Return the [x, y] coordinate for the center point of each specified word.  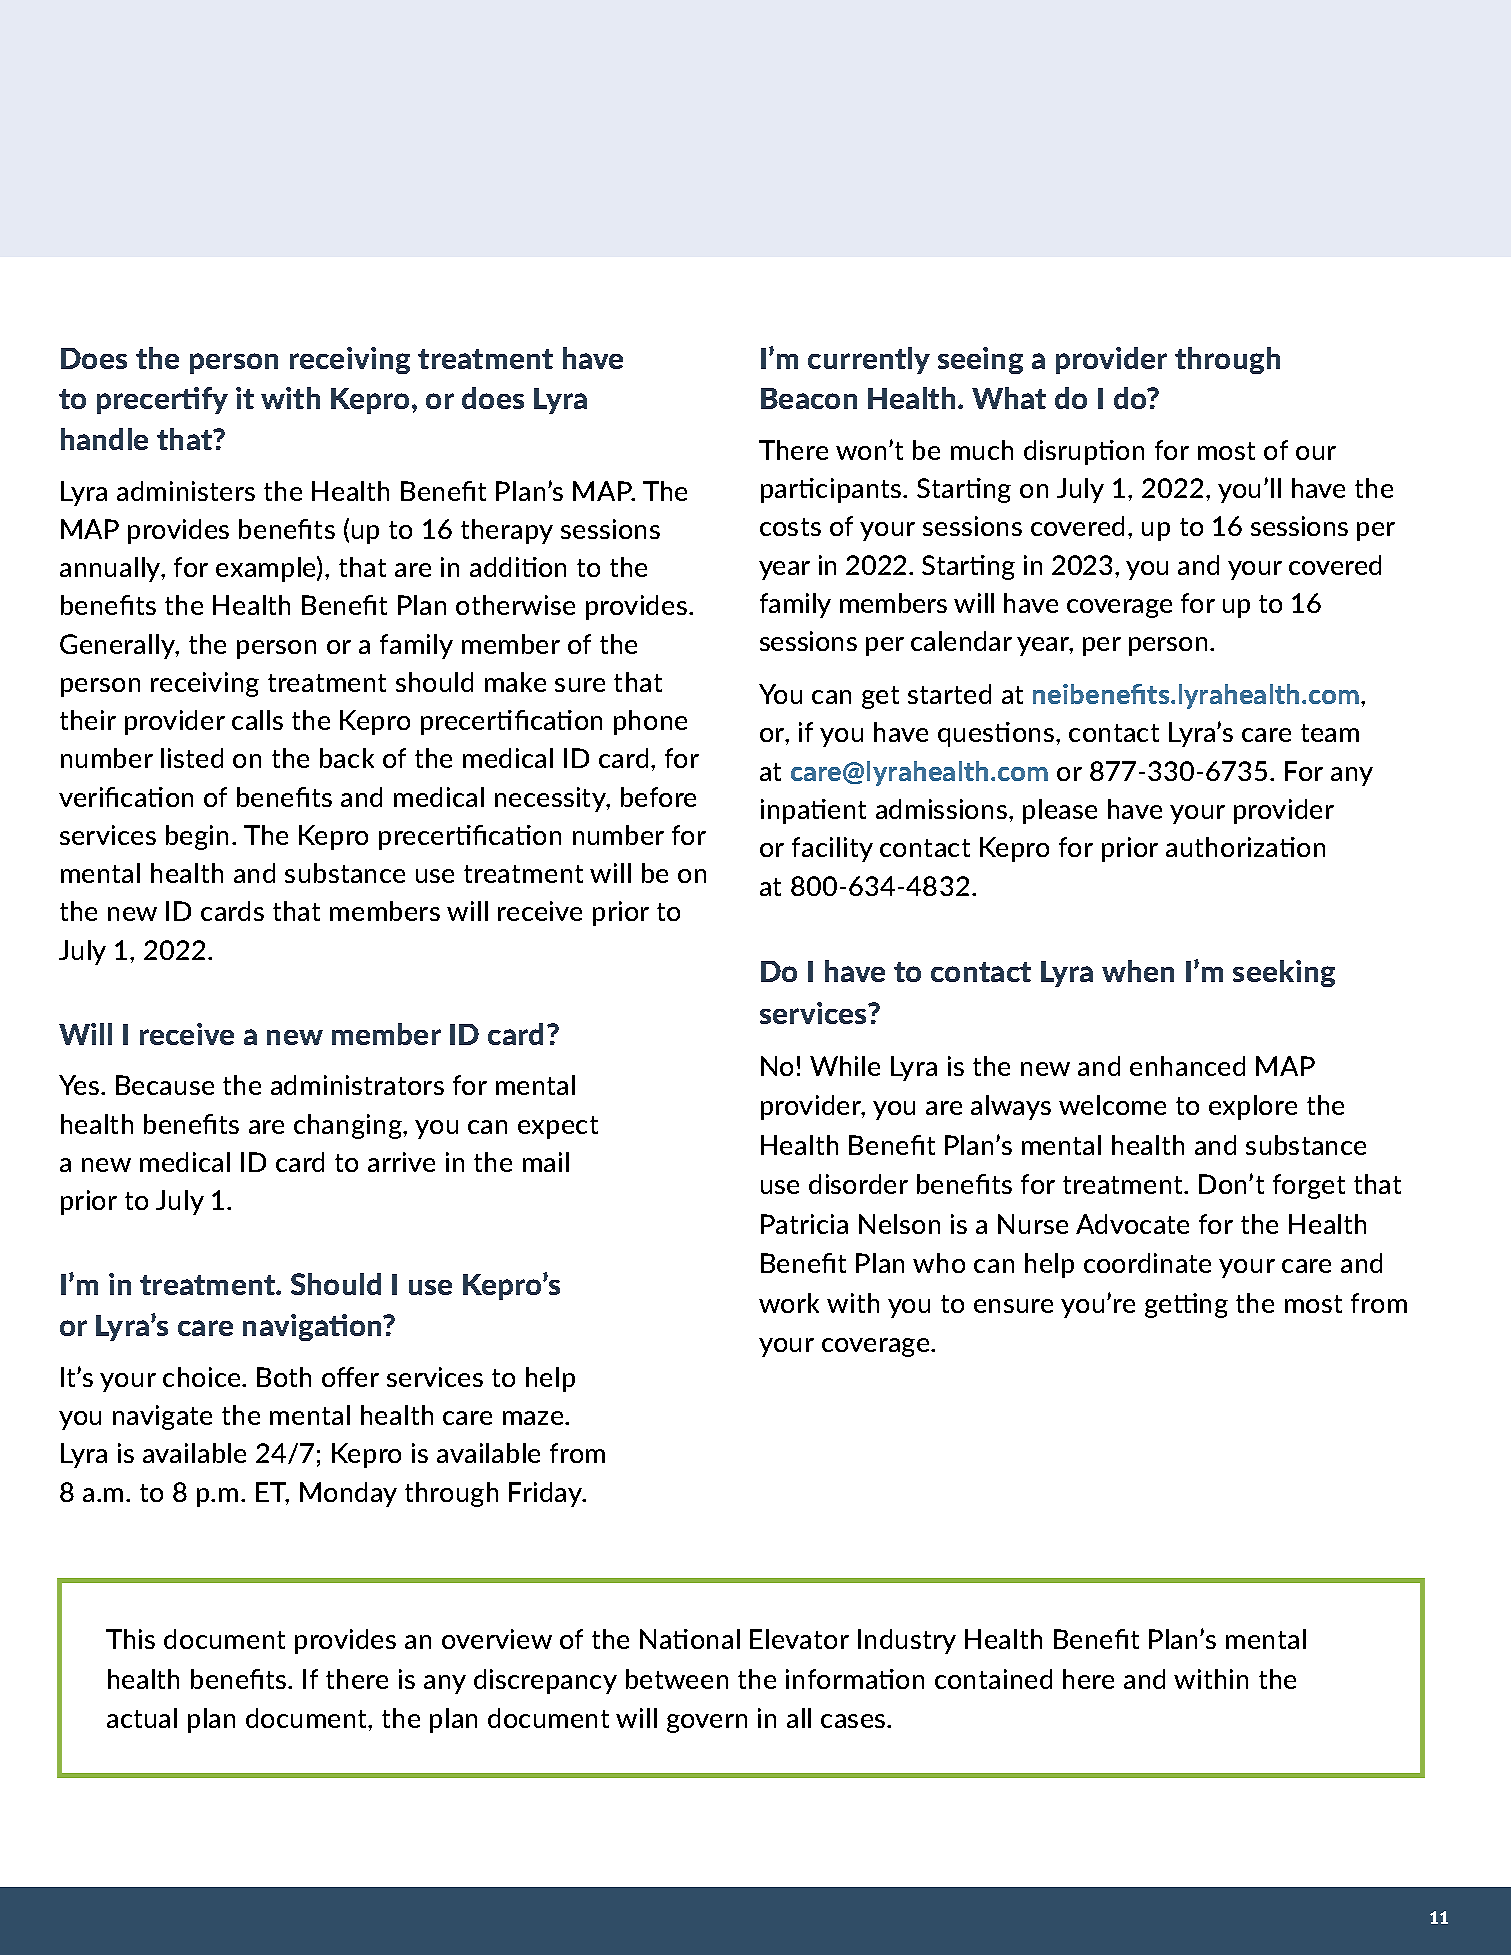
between [677, 1679]
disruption [1084, 452]
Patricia [804, 1224]
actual [142, 1718]
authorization [1245, 847]
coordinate [1147, 1263]
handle [104, 439]
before [658, 797]
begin [197, 837]
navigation [313, 1327]
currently [869, 360]
